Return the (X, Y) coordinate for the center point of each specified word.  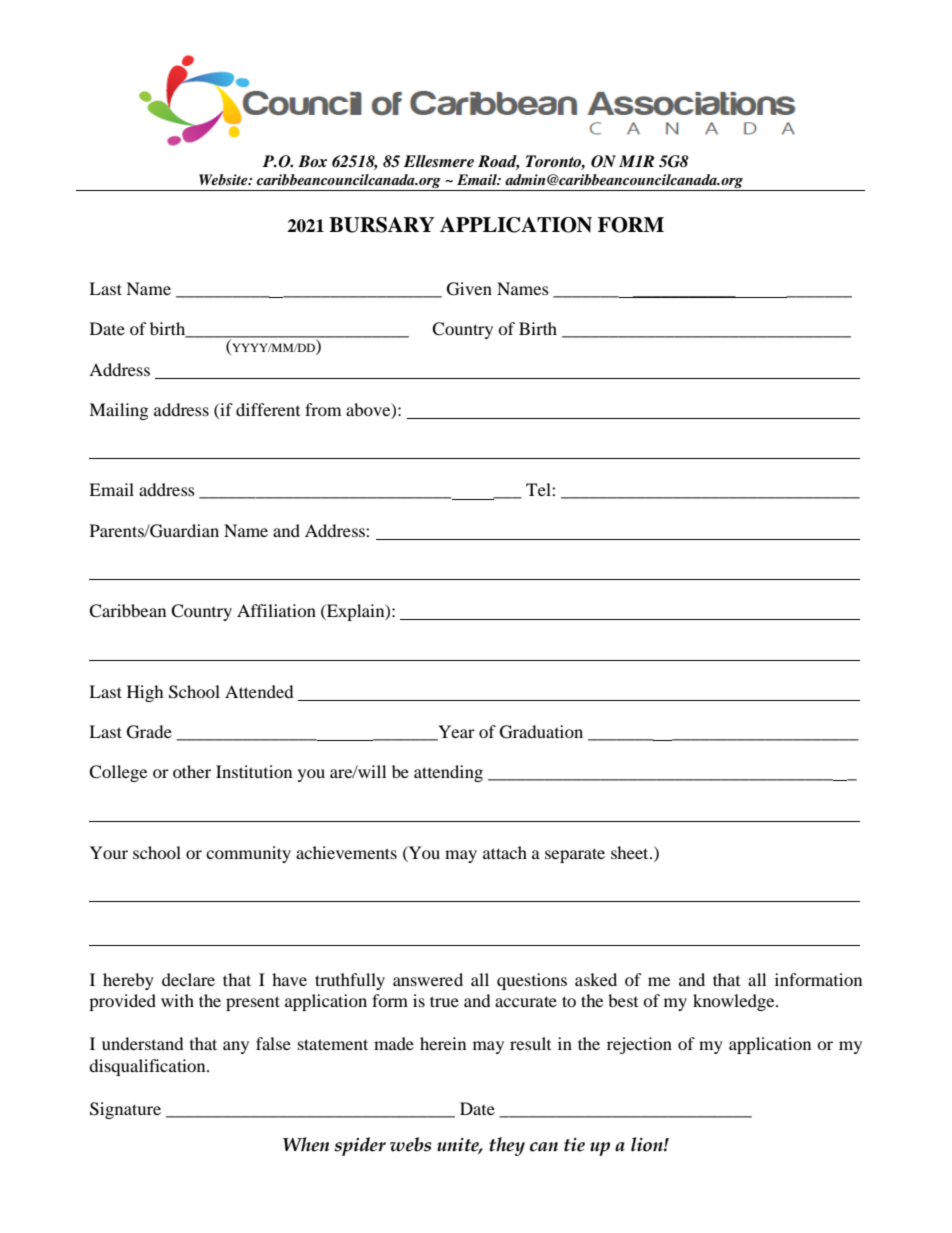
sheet (631, 852)
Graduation (541, 732)
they (507, 1146)
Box (312, 161)
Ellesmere (439, 161)
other (192, 771)
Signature (125, 1110)
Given (469, 289)
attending (448, 773)
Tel (539, 489)
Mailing (118, 411)
